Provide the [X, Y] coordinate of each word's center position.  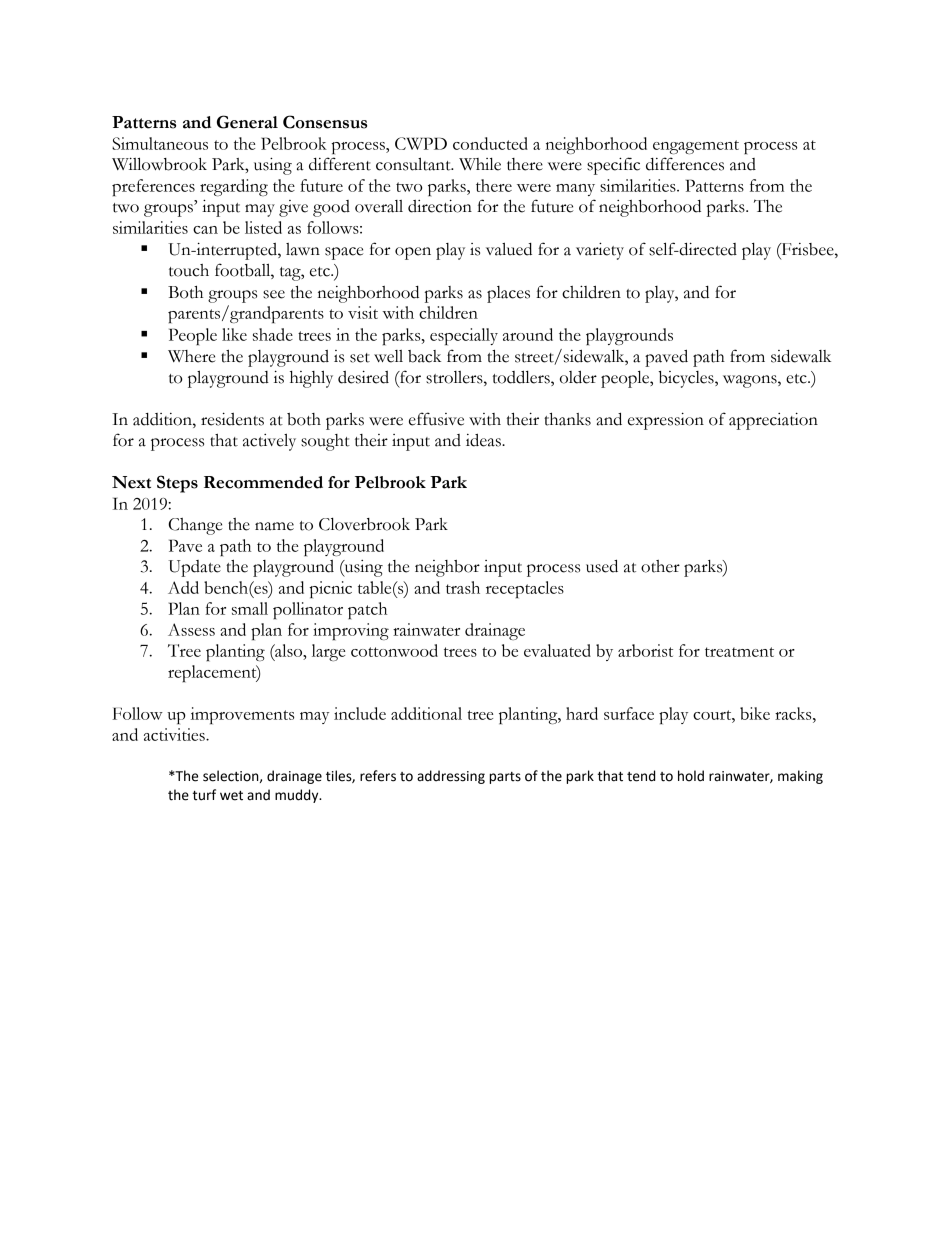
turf [204, 795]
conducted [490, 143]
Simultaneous [160, 143]
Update [195, 568]
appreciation [773, 421]
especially [464, 336]
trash [463, 587]
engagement [696, 147]
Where [191, 356]
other [660, 566]
